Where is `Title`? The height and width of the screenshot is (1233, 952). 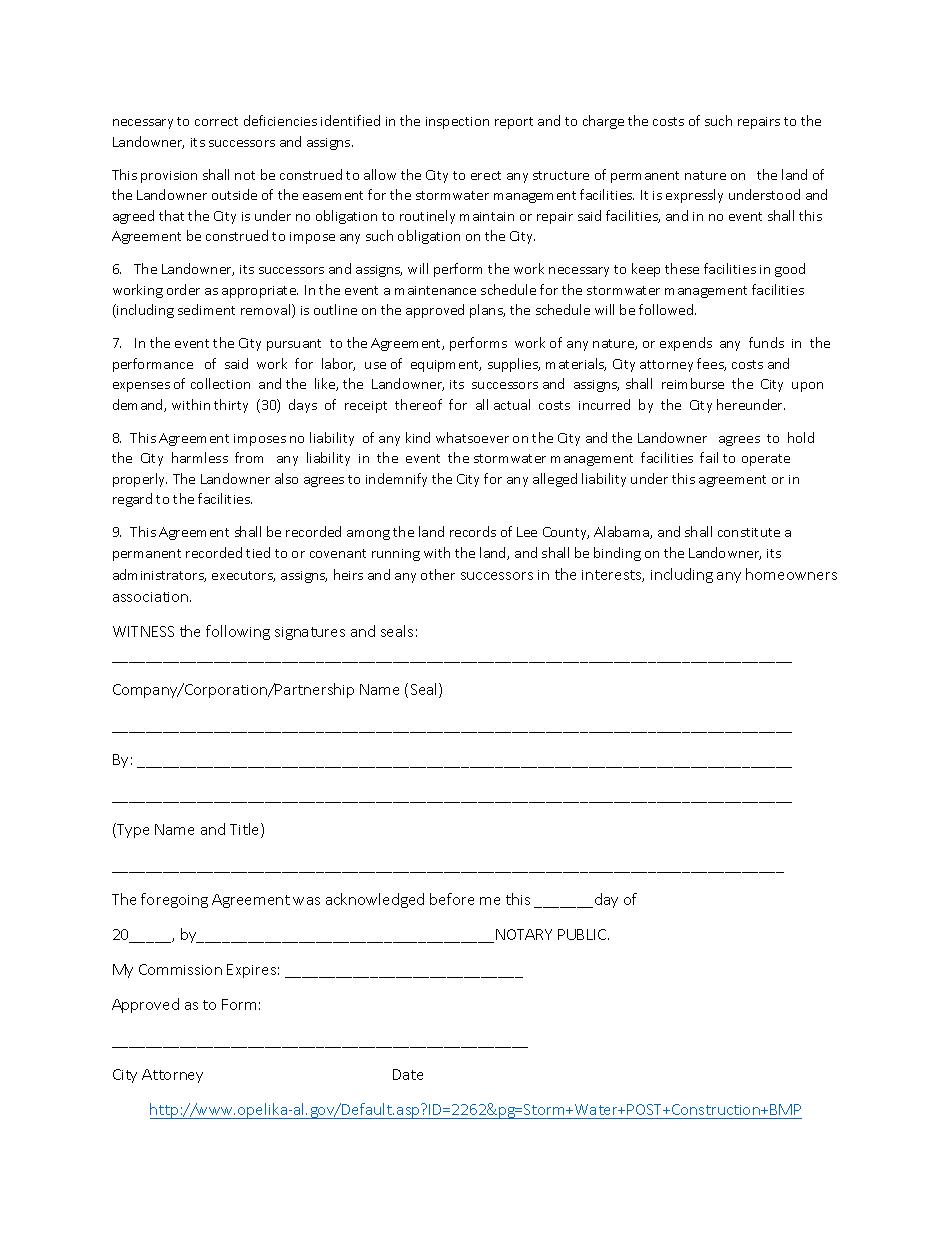
Title is located at coordinates (246, 830).
